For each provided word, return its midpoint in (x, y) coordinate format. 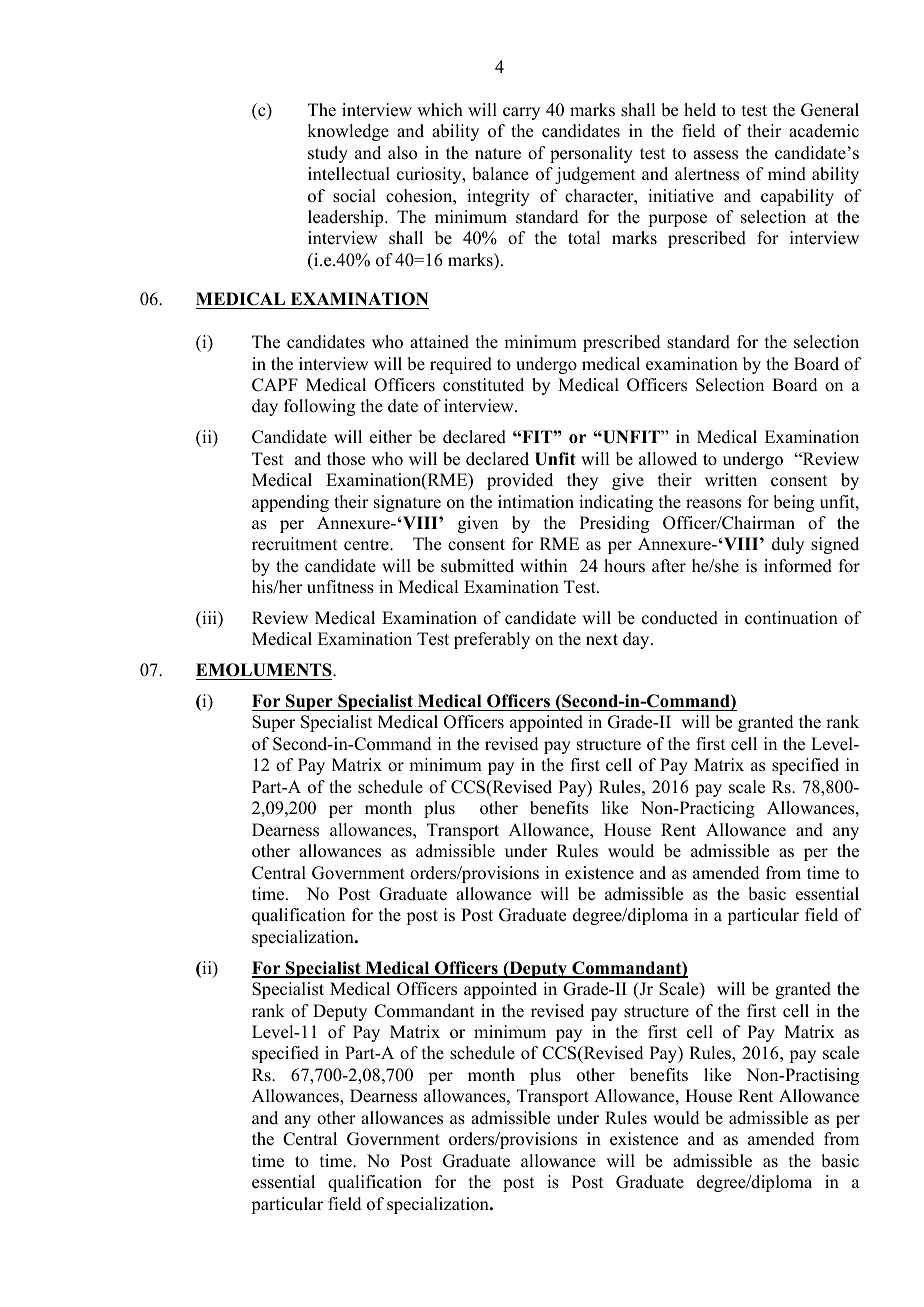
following (319, 407)
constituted (483, 385)
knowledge (348, 132)
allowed (668, 459)
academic (824, 131)
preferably (492, 640)
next (602, 640)
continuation (791, 618)
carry (521, 113)
